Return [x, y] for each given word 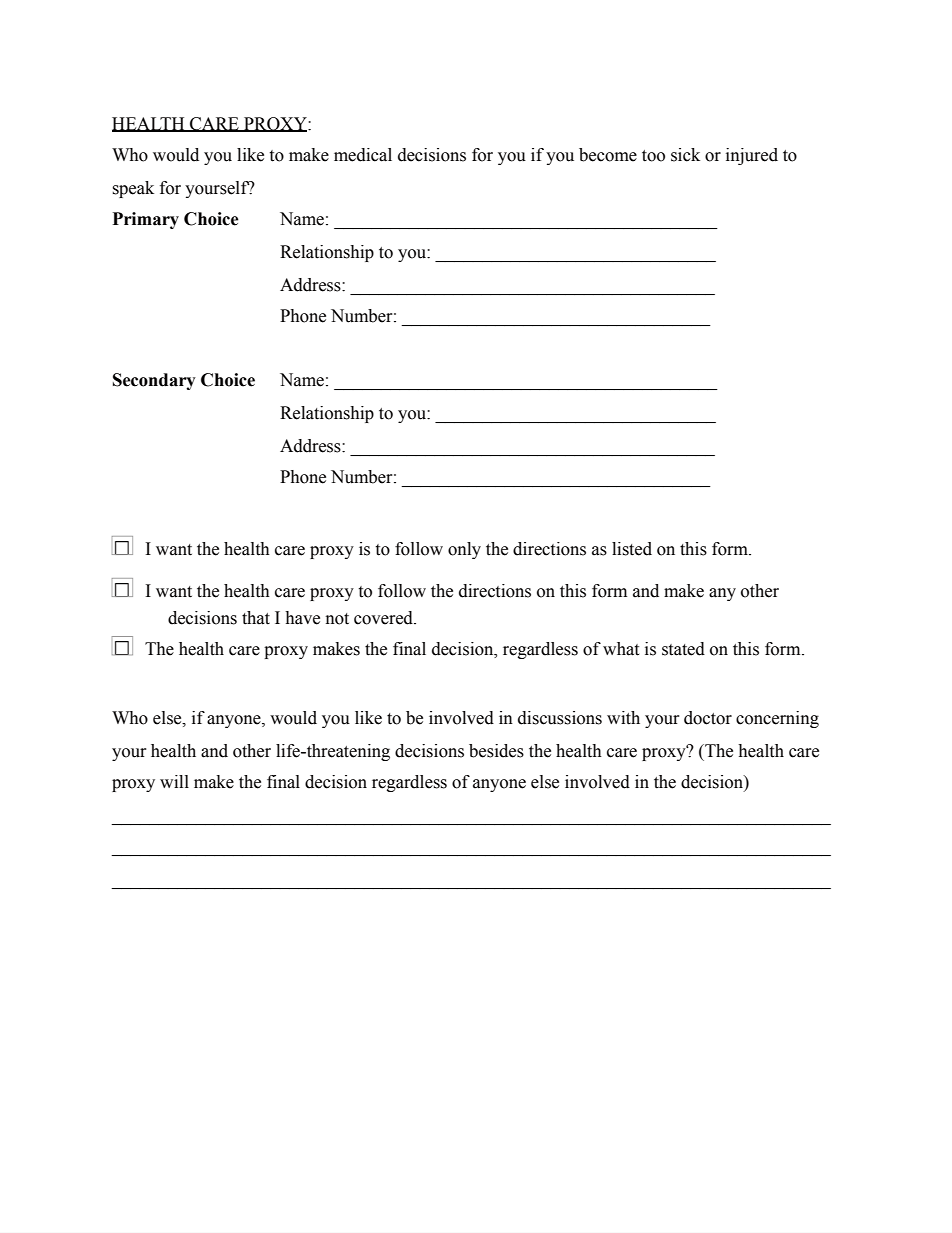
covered [384, 618]
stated [683, 649]
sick [685, 155]
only [464, 550]
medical [363, 155]
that [256, 618]
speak [133, 189]
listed [632, 549]
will [174, 781]
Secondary [154, 381]
